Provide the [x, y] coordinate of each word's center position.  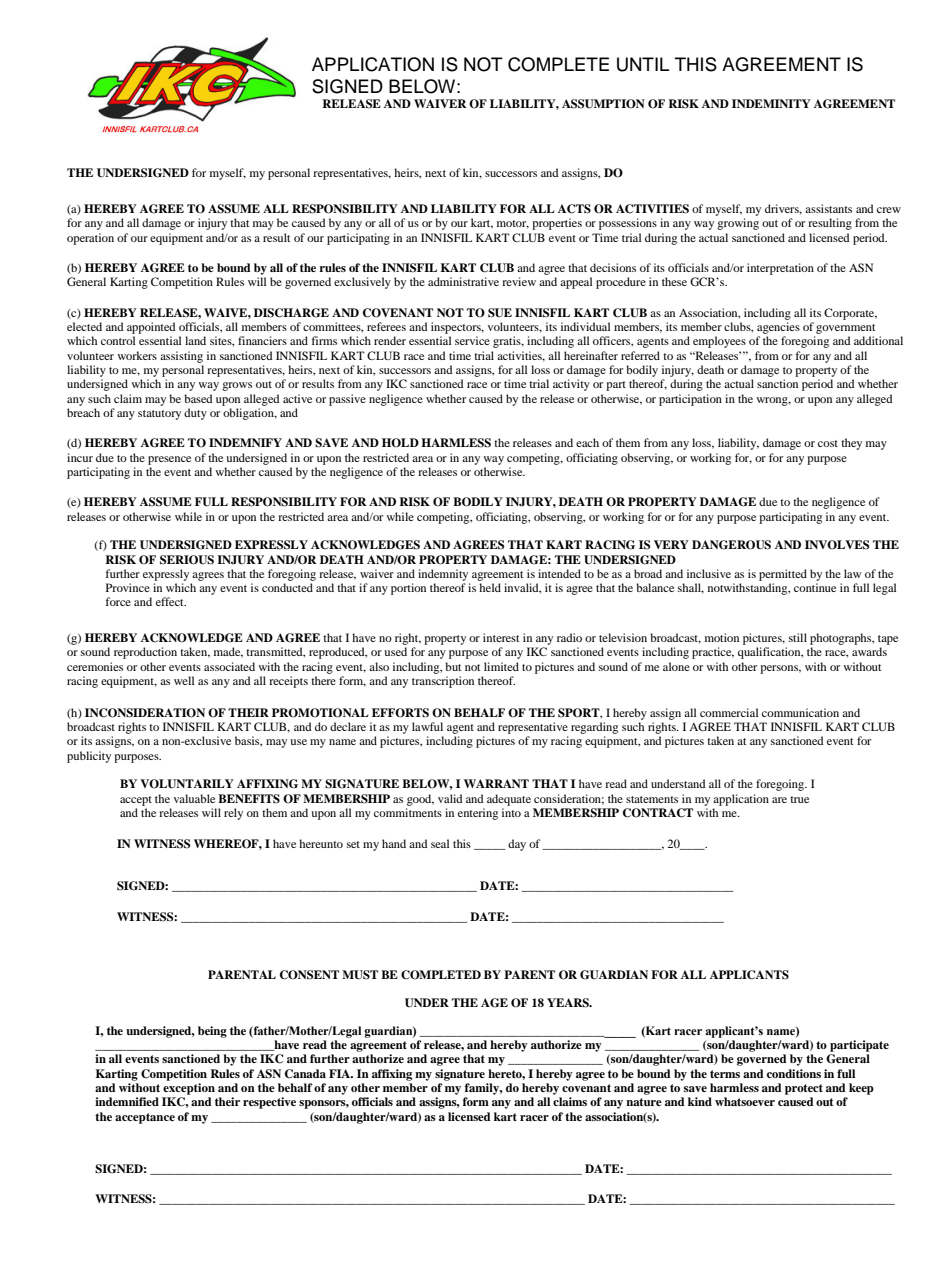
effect [171, 601]
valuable [194, 798]
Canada [305, 1074]
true [799, 799]
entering [478, 814]
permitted [783, 575]
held [490, 587]
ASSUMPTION [603, 104]
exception [189, 1089]
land [195, 340]
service [472, 340]
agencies [778, 328]
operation [90, 239]
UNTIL [643, 64]
